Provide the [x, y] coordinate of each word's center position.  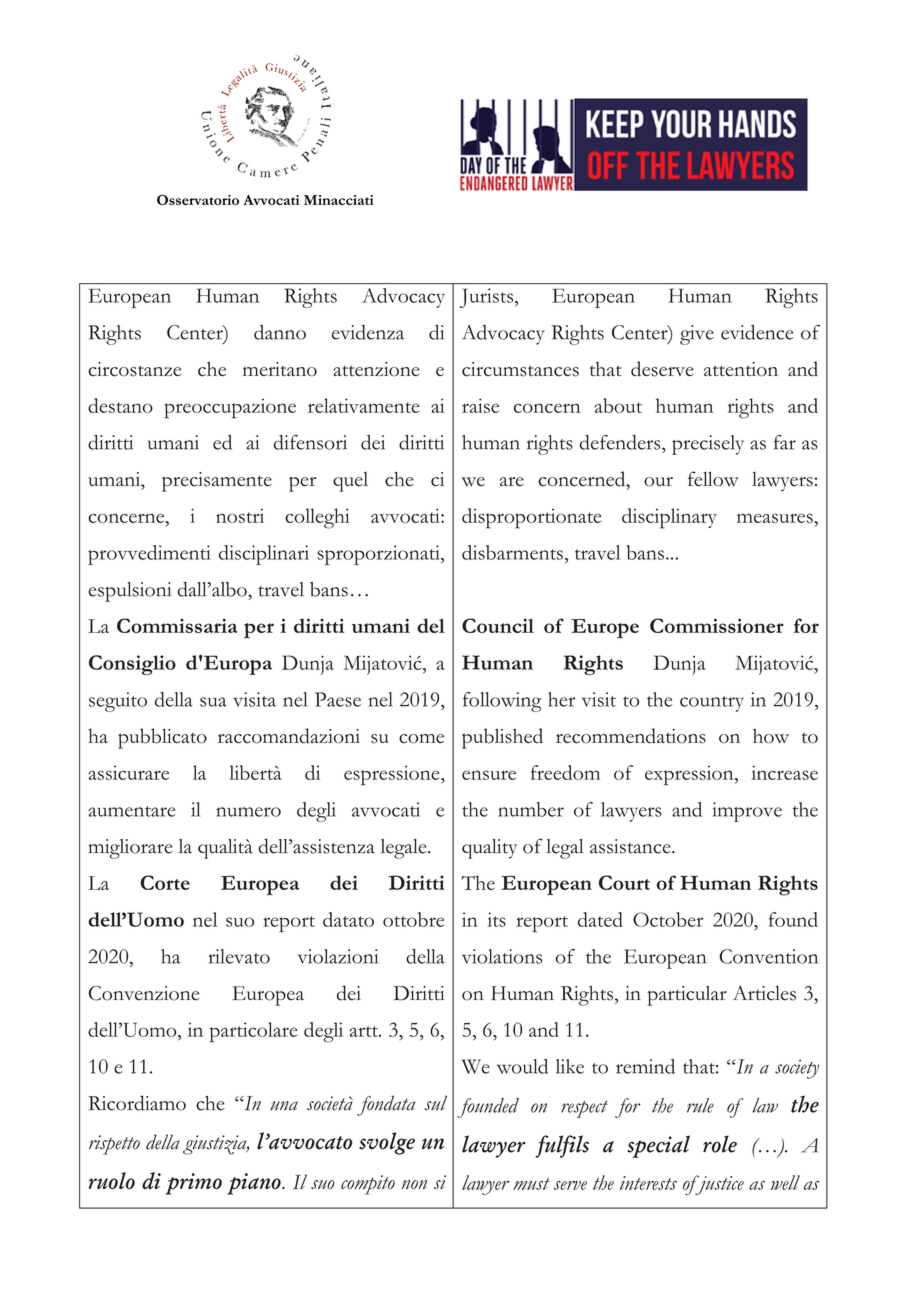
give [697, 335]
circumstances [520, 369]
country [712, 704]
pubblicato [162, 738]
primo [193, 1184]
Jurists [488, 298]
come [421, 739]
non [414, 1184]
